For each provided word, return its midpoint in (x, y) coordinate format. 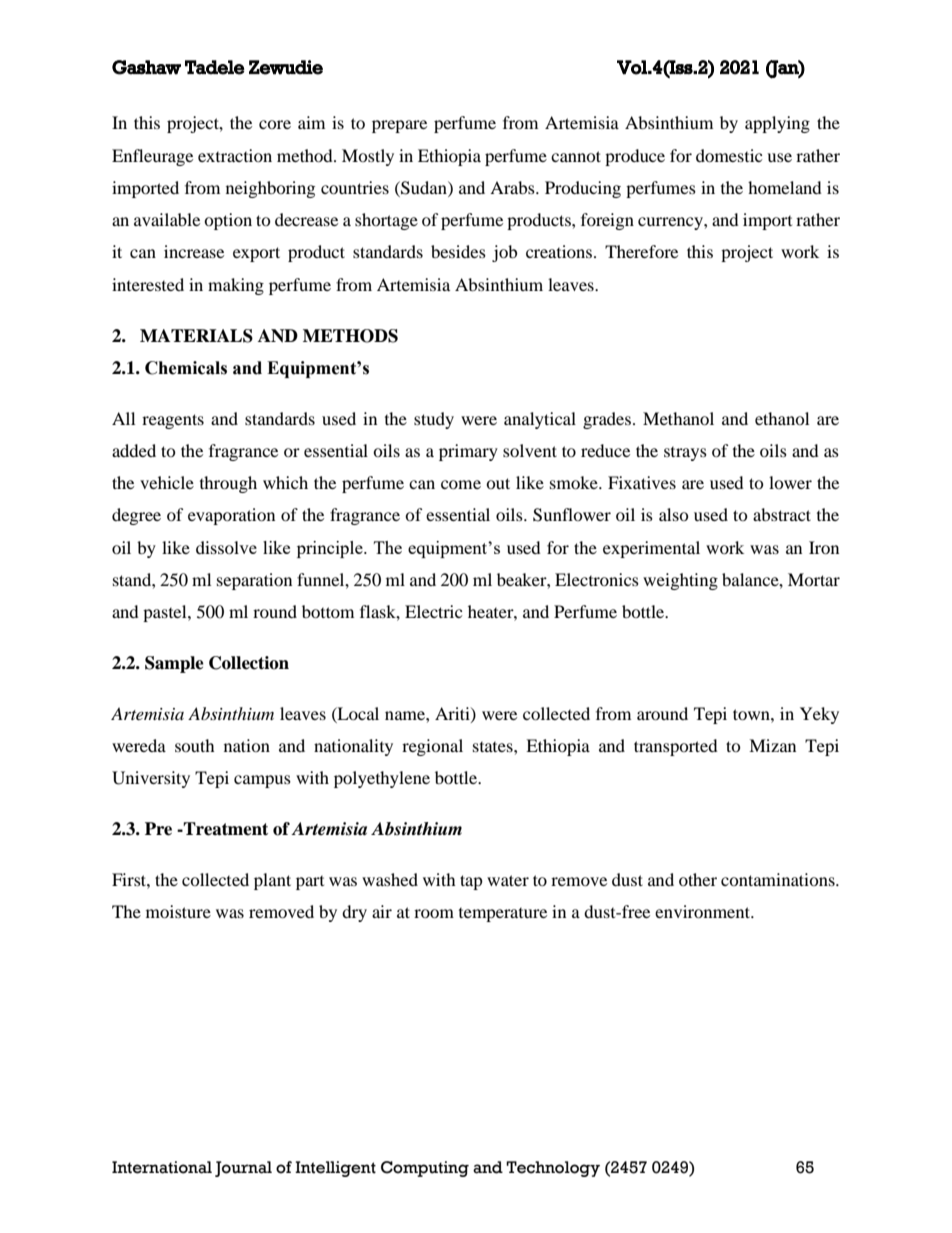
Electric (433, 611)
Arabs (513, 187)
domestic (729, 155)
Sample (174, 664)
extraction (235, 155)
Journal (243, 1169)
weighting (680, 581)
